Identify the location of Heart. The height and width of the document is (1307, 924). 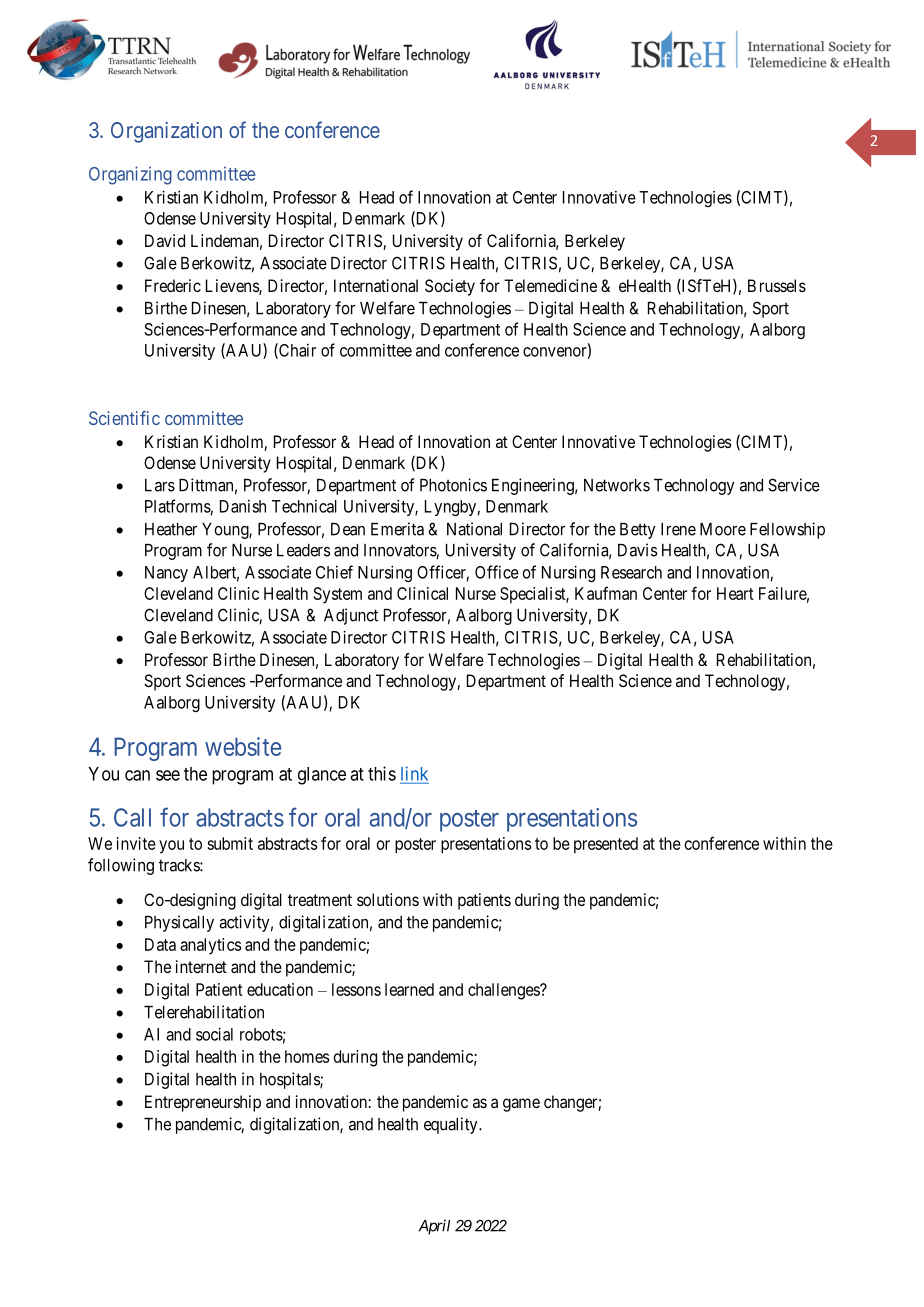
(735, 593).
